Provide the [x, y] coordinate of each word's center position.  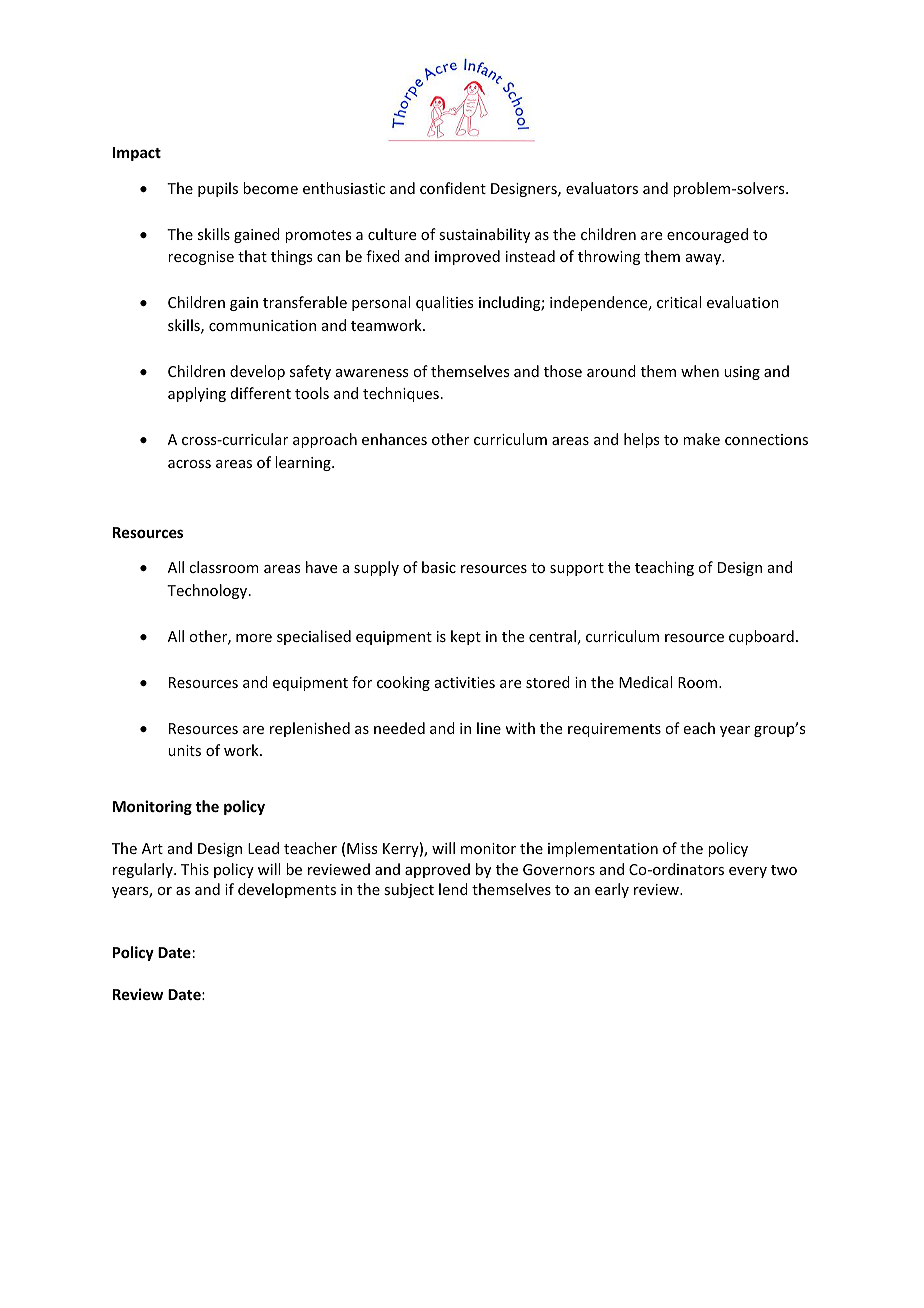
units [184, 750]
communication [262, 325]
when [700, 371]
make [701, 439]
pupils [218, 189]
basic [439, 567]
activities [465, 682]
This [195, 869]
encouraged [707, 235]
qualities [444, 303]
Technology [208, 591]
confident [453, 188]
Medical [645, 682]
